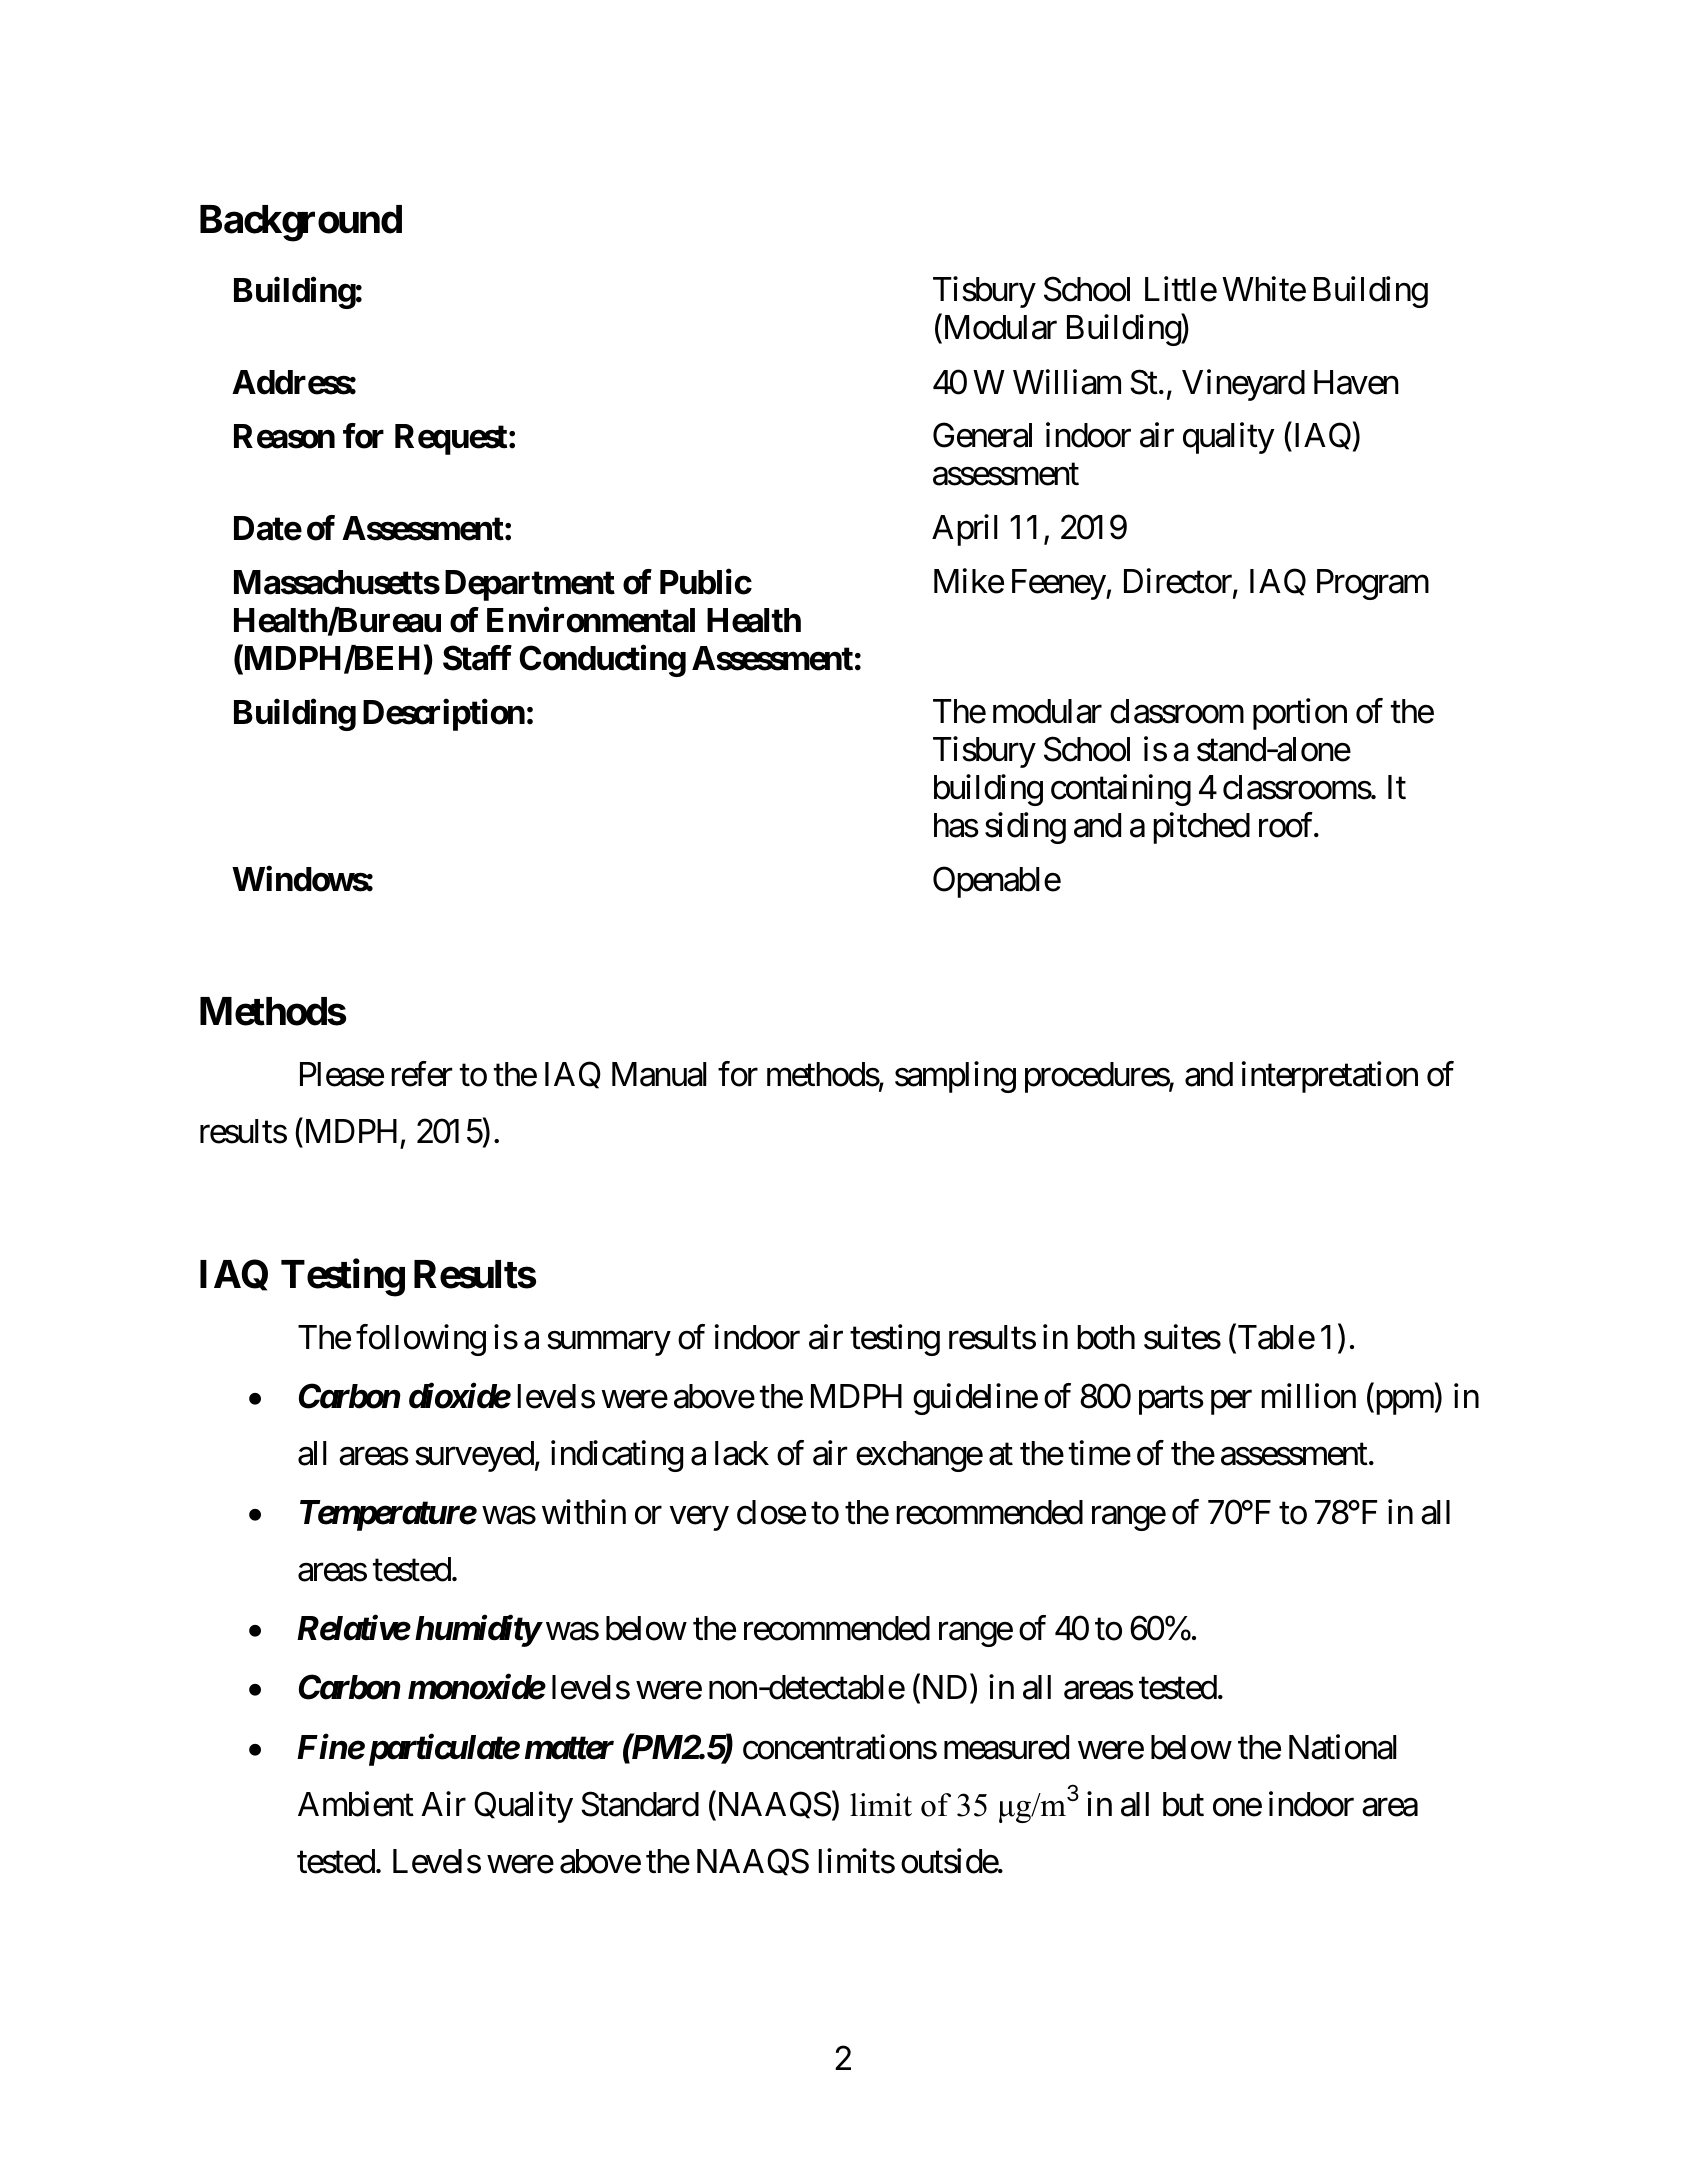 The width and height of the document is (1683, 2178). Describe the element at coordinates (982, 435) in the document. I see `General` at that location.
